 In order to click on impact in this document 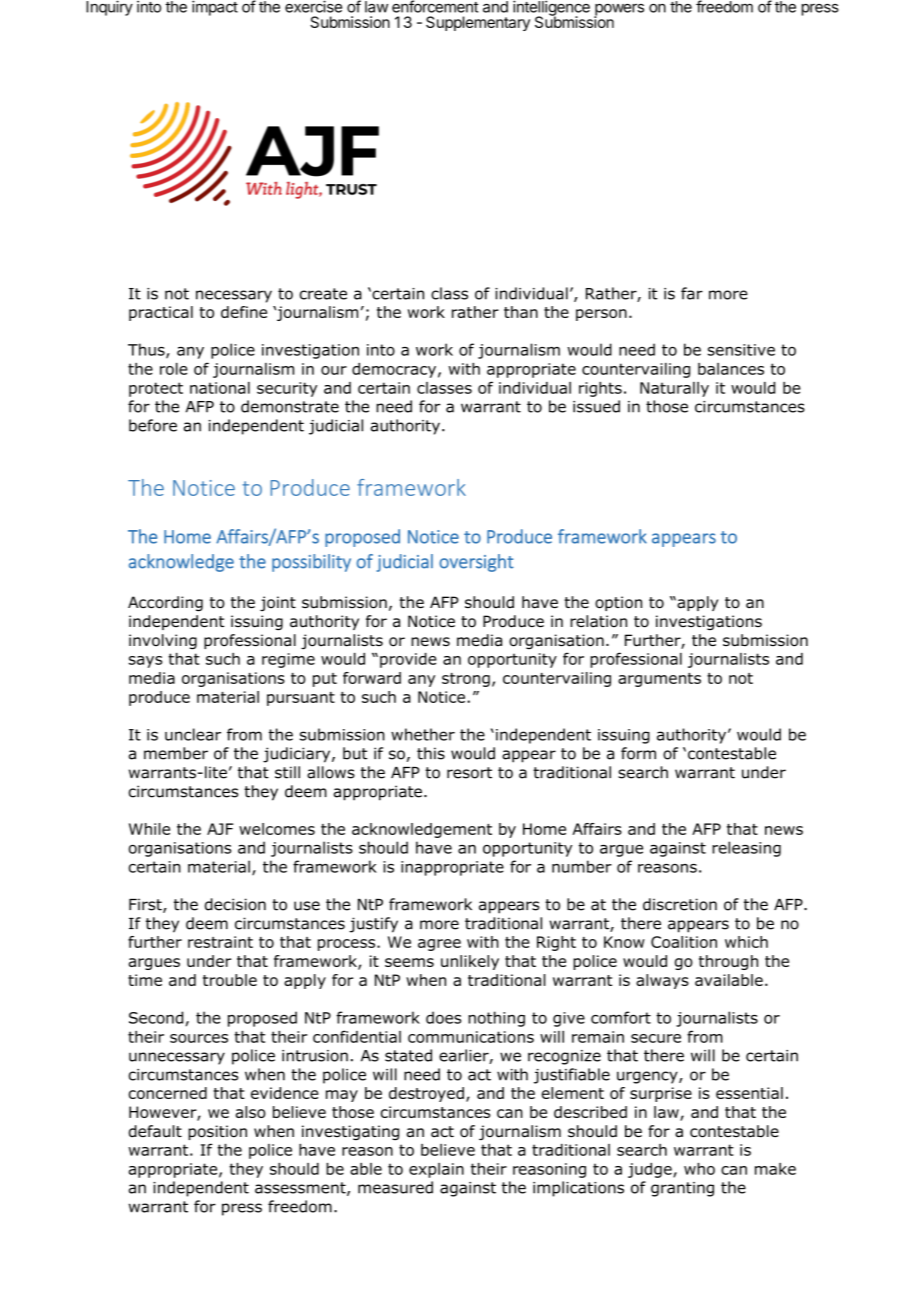, I will do `click(215, 8)`.
